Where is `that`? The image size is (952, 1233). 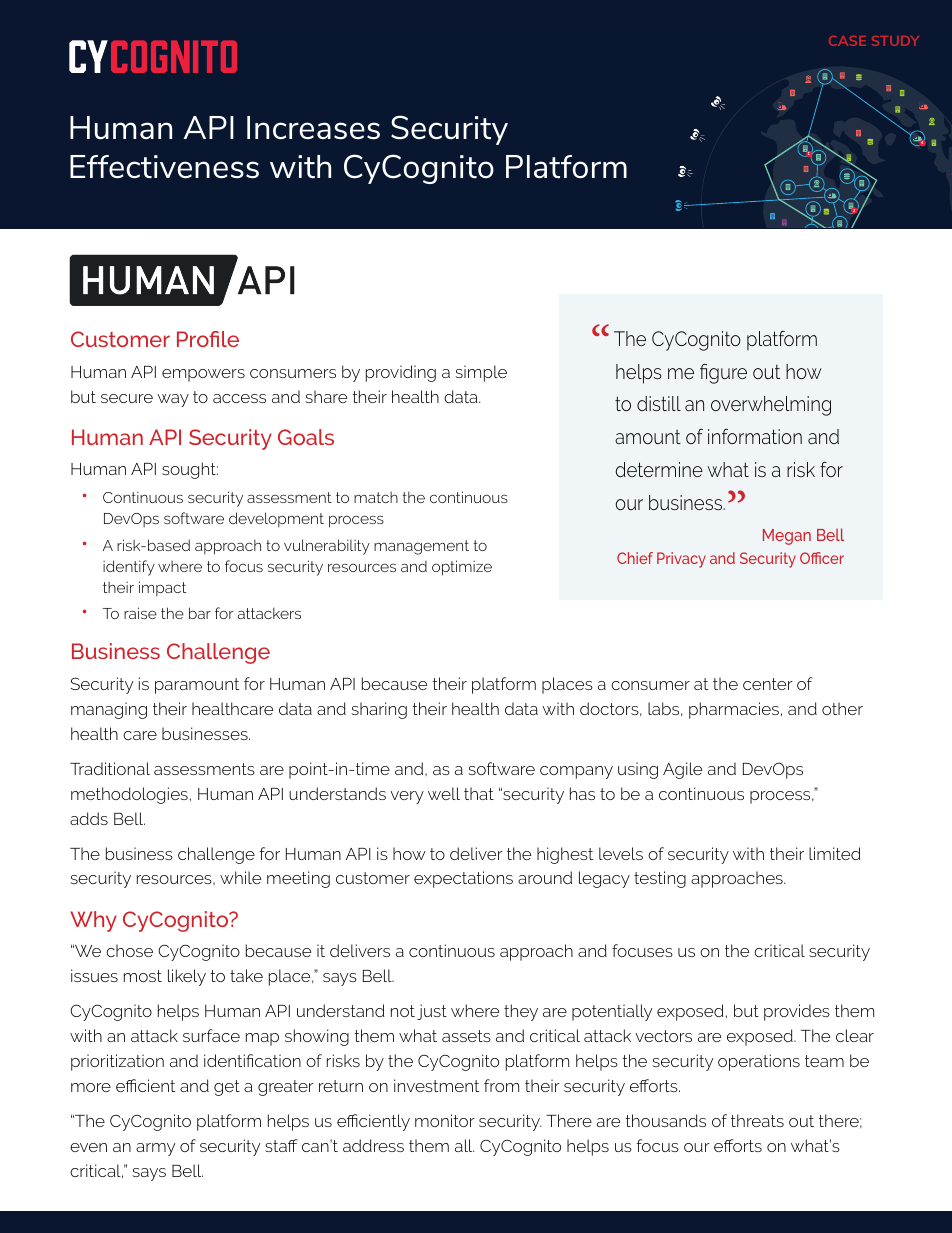
that is located at coordinates (479, 793).
